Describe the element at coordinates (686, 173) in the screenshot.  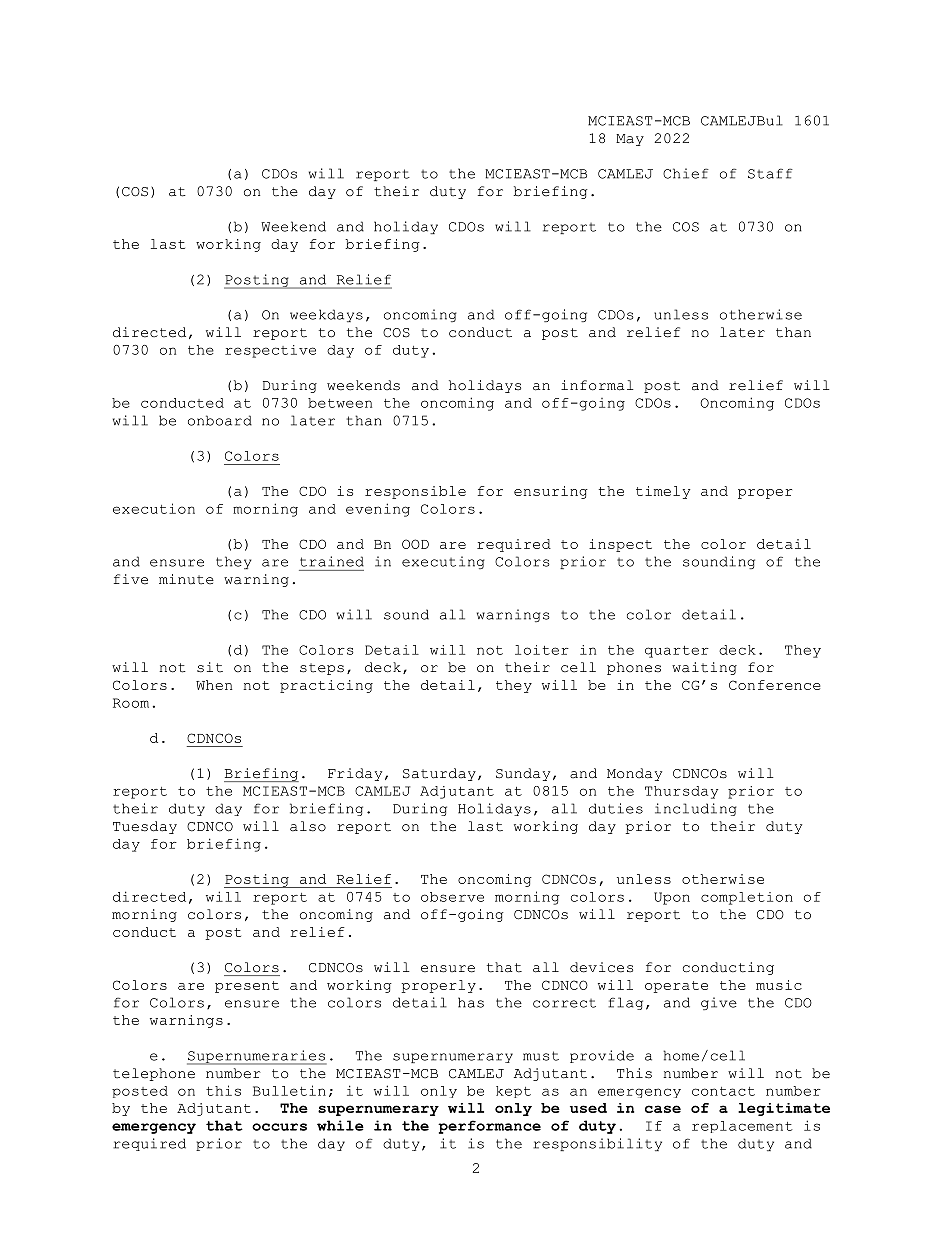
I see `Chief` at that location.
